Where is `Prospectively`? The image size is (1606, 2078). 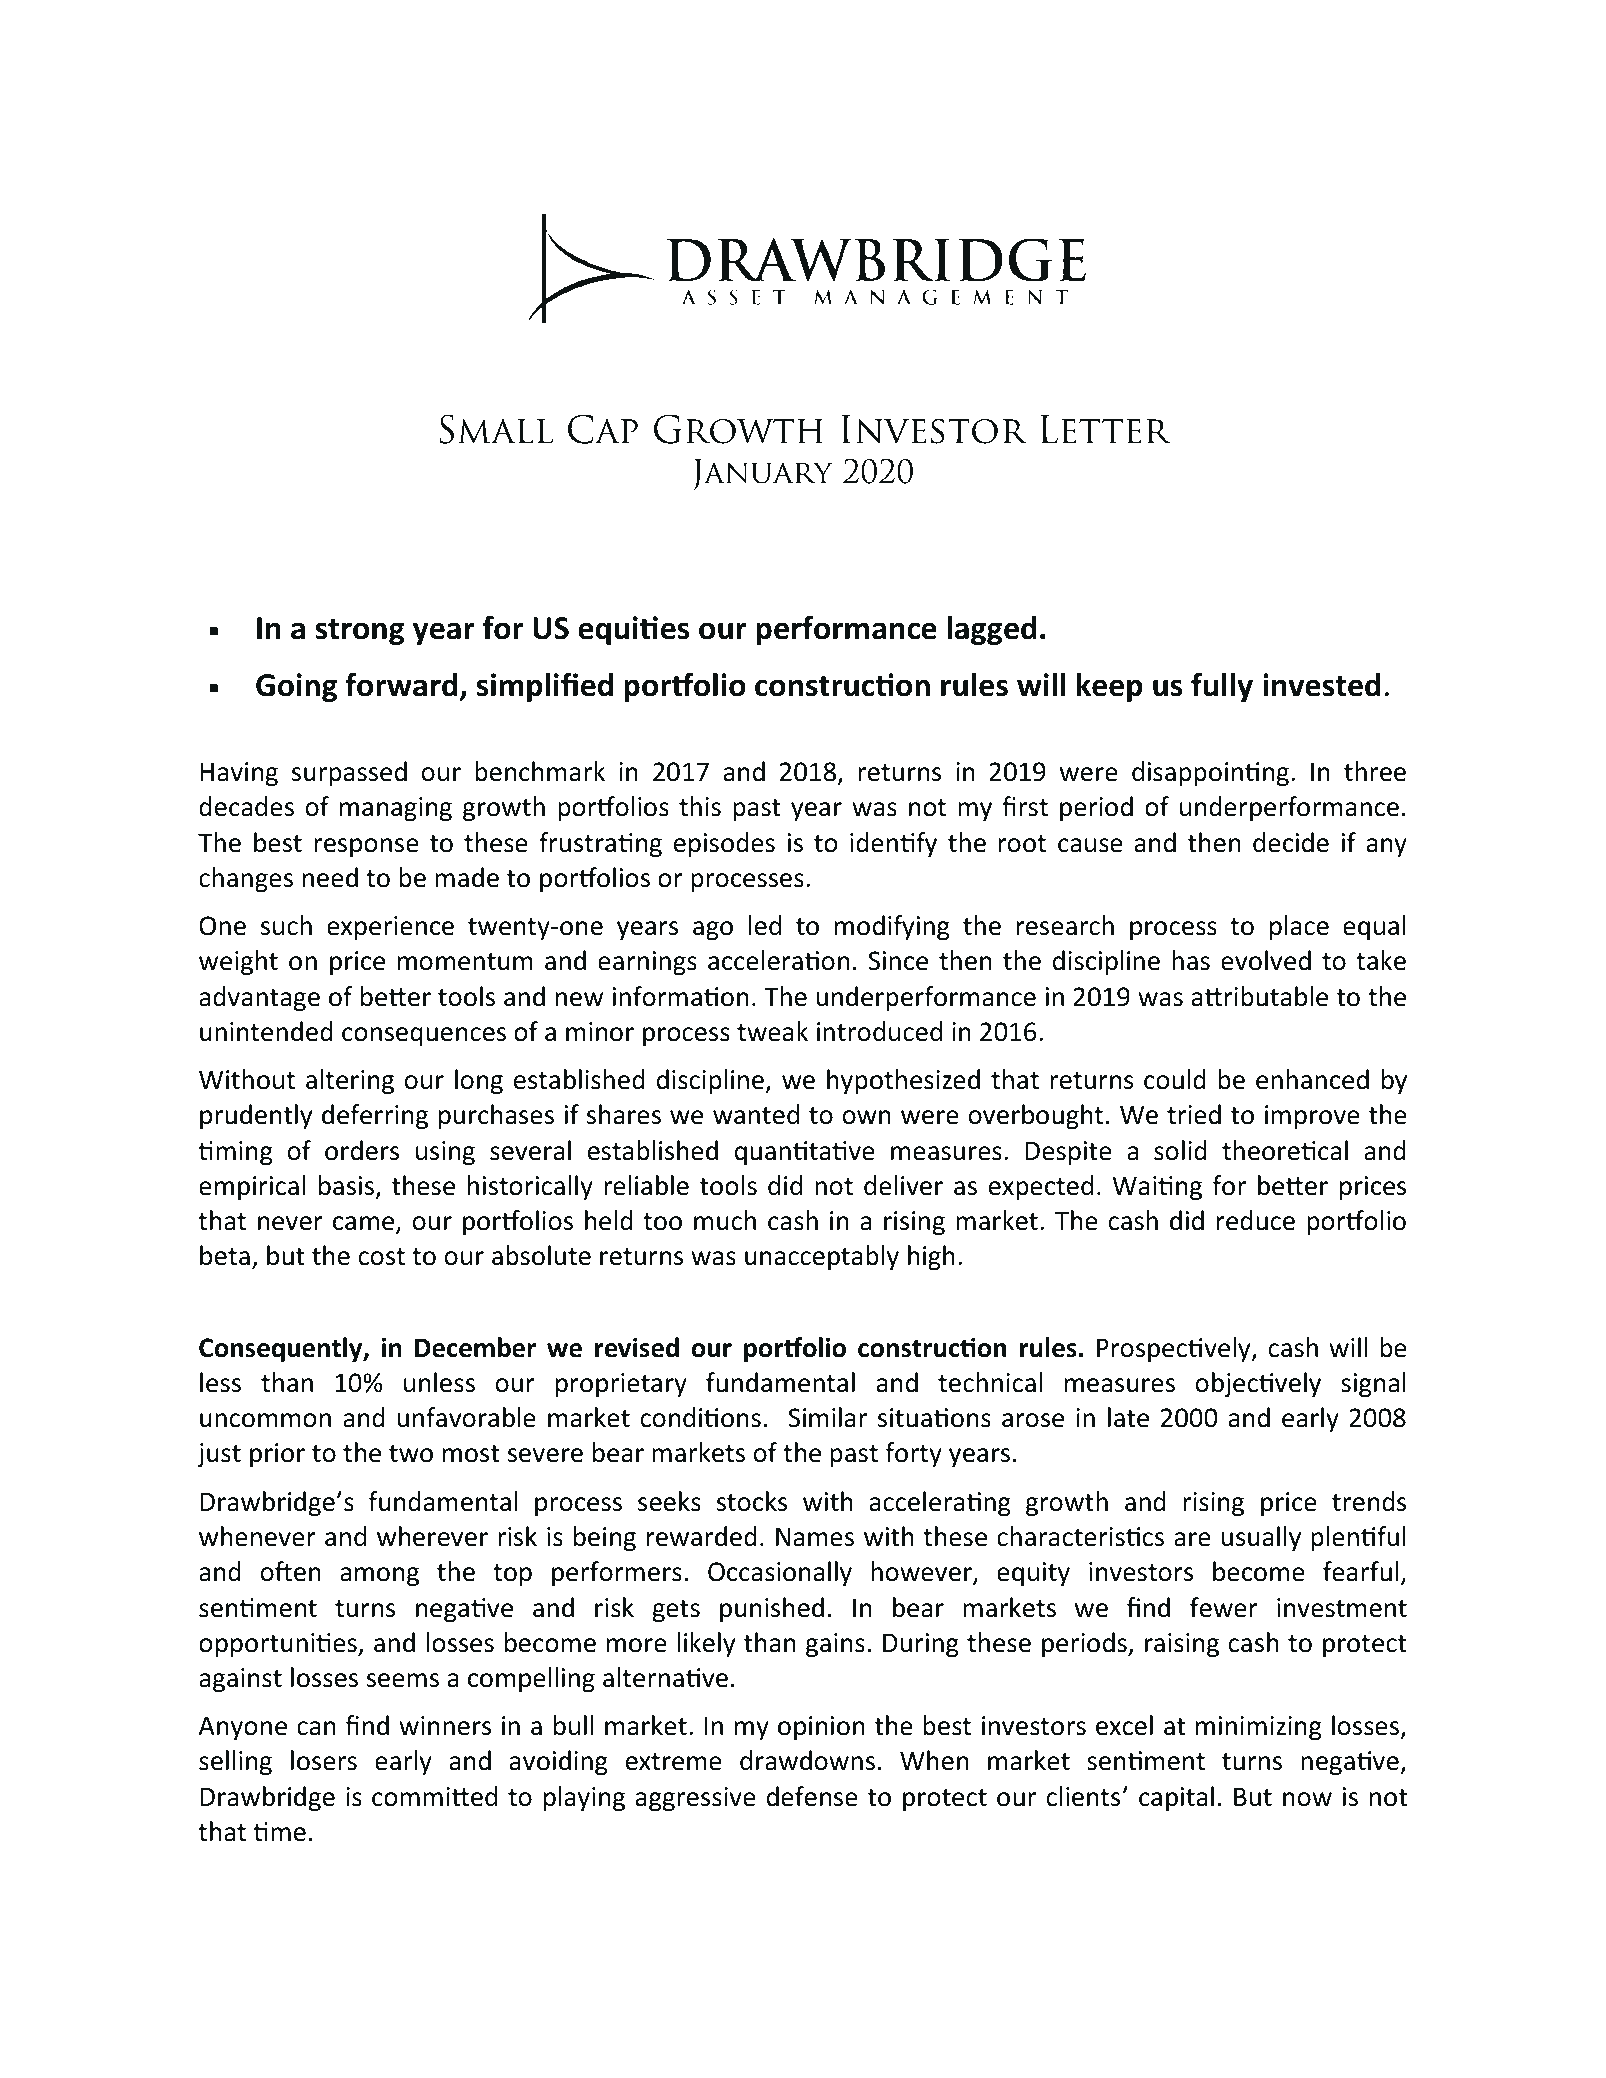 Prospectively is located at coordinates (1175, 1349).
